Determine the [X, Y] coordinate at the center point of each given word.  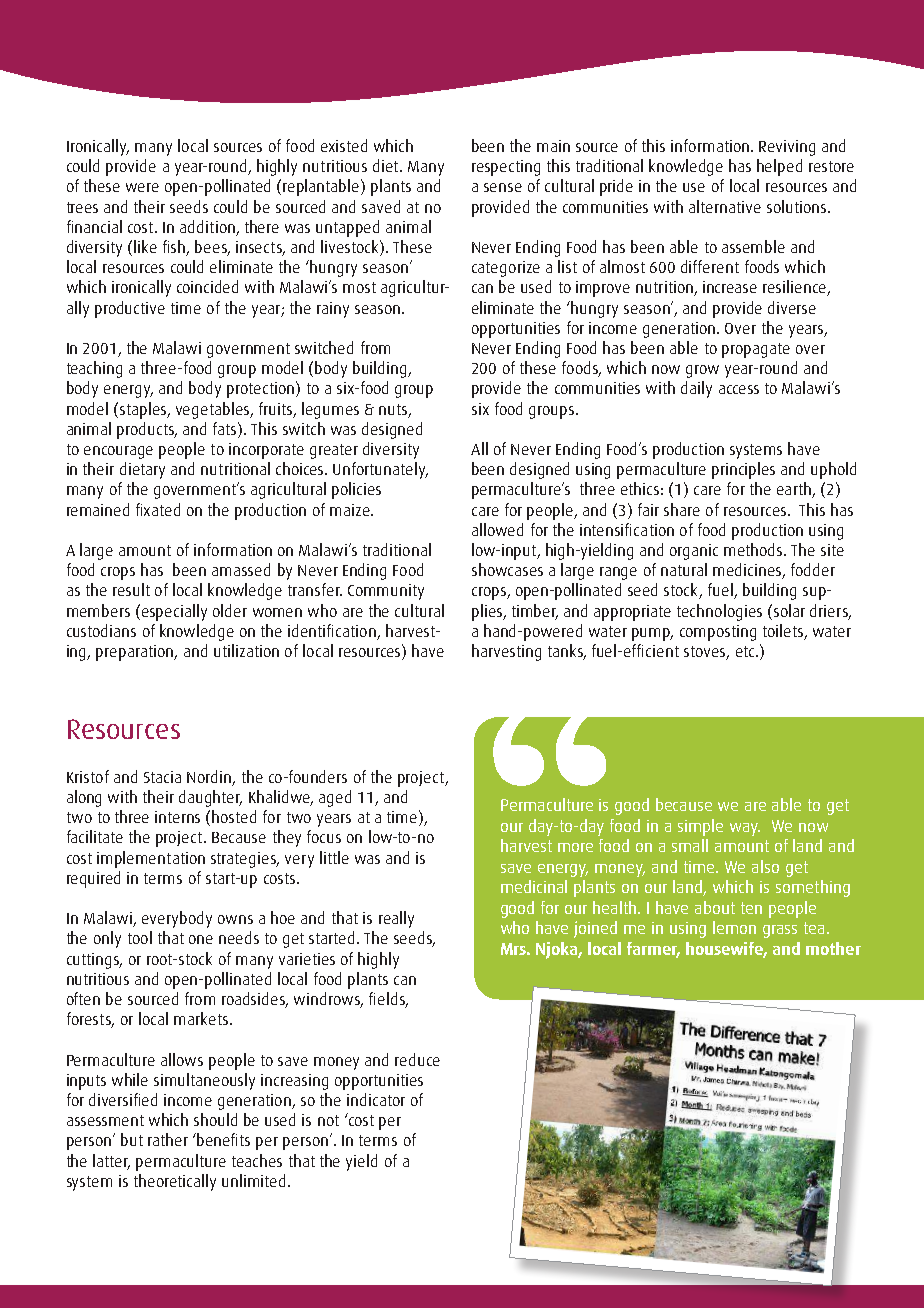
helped [779, 167]
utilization [246, 650]
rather [168, 1139]
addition [207, 226]
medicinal [534, 886]
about [715, 907]
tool [140, 937]
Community [386, 592]
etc [746, 651]
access [739, 389]
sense [503, 187]
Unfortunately [380, 470]
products [146, 430]
